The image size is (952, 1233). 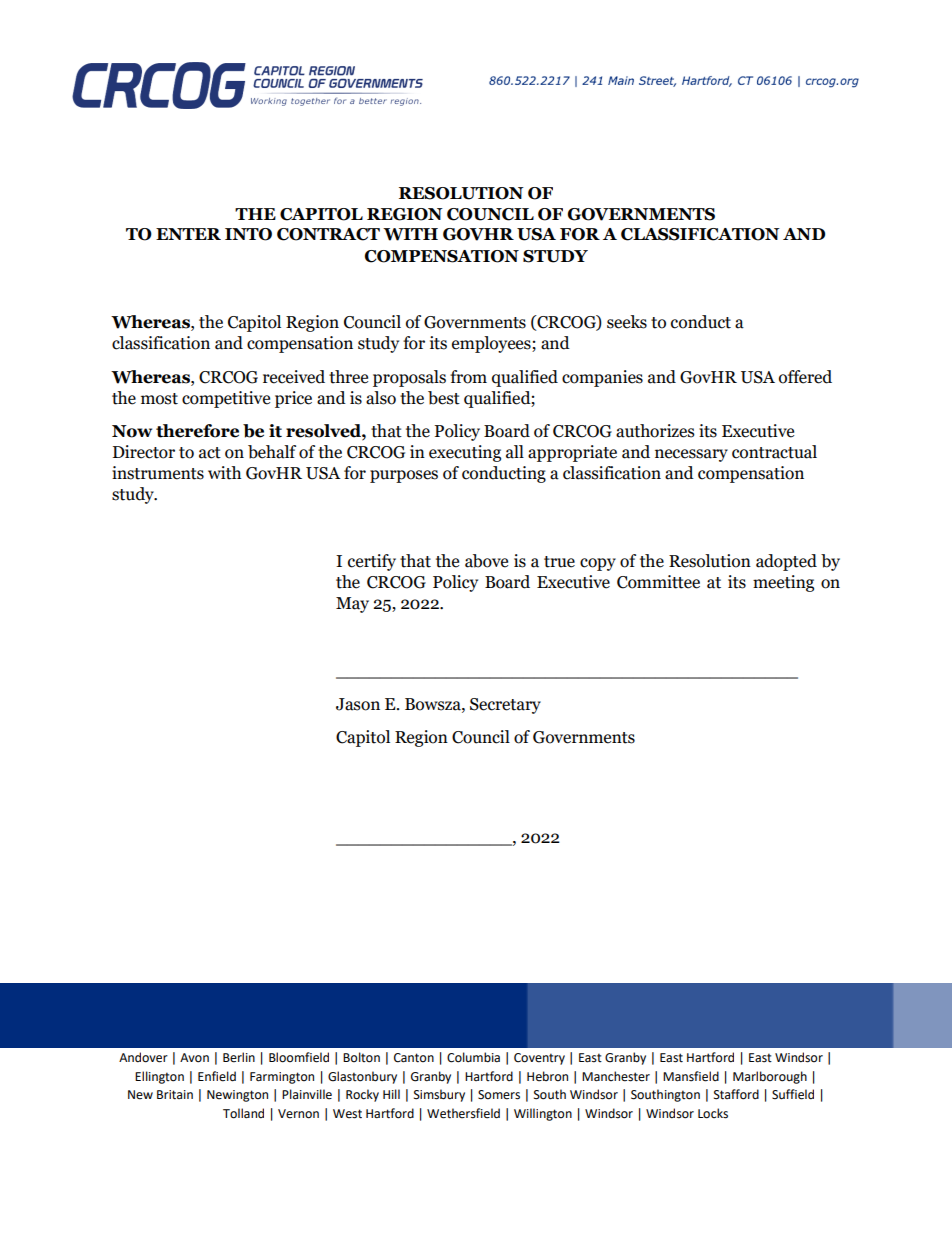 What do you see at coordinates (505, 706) in the screenshot?
I see `Secretary` at bounding box center [505, 706].
